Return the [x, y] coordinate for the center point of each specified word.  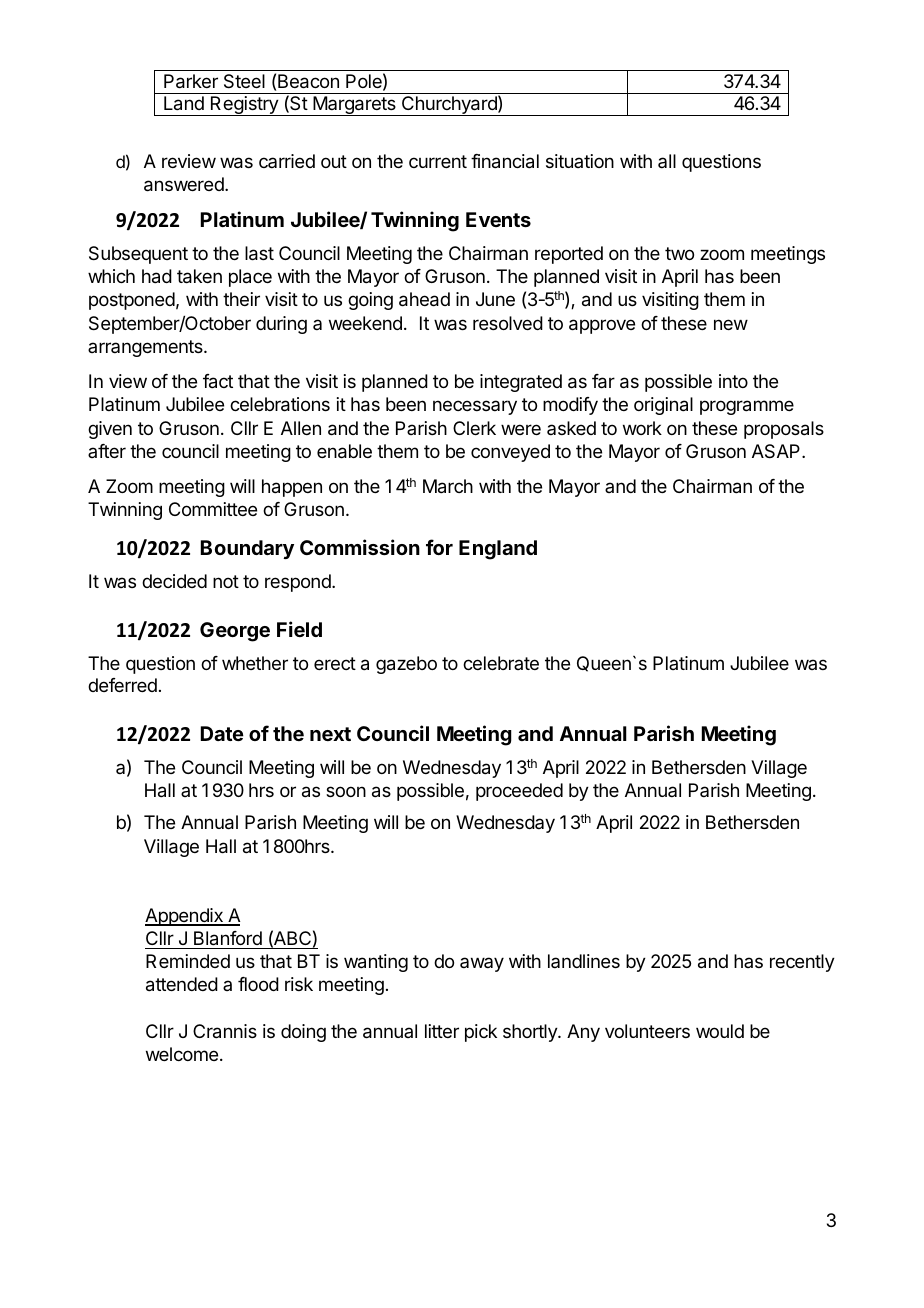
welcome [182, 1054]
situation [580, 161]
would [720, 1031]
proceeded [519, 792]
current [438, 161]
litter [442, 1031]
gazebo [406, 665]
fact [218, 381]
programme [747, 407]
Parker [191, 81]
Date [222, 733]
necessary [475, 407]
